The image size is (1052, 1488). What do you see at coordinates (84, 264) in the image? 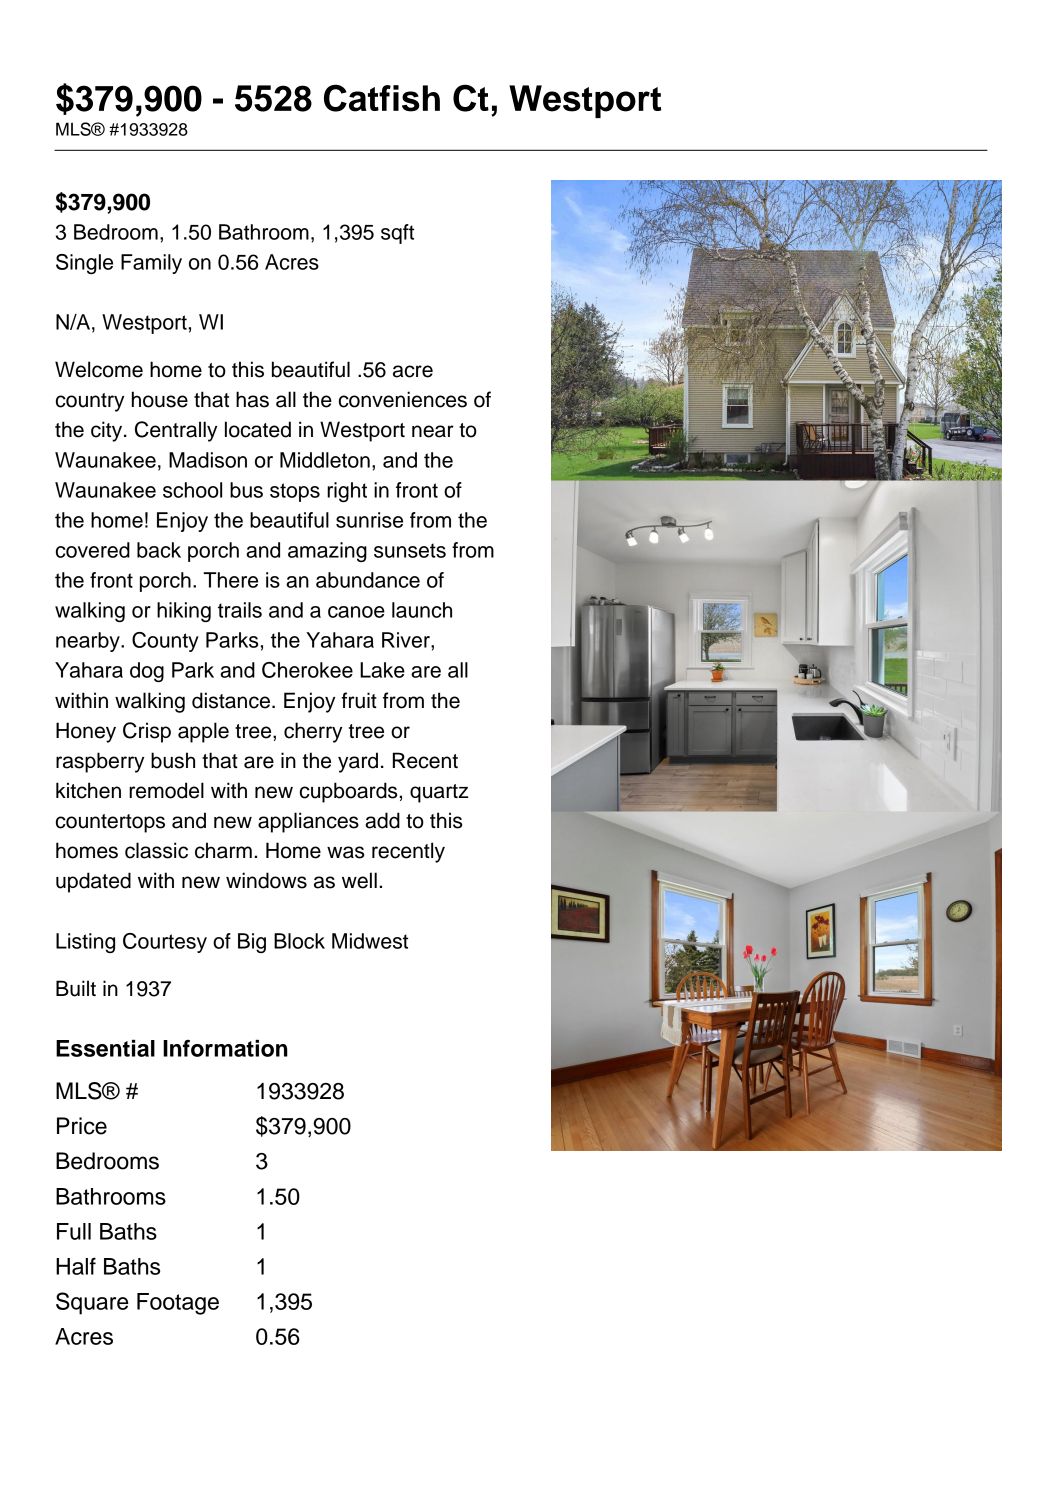
I see `Single` at bounding box center [84, 264].
